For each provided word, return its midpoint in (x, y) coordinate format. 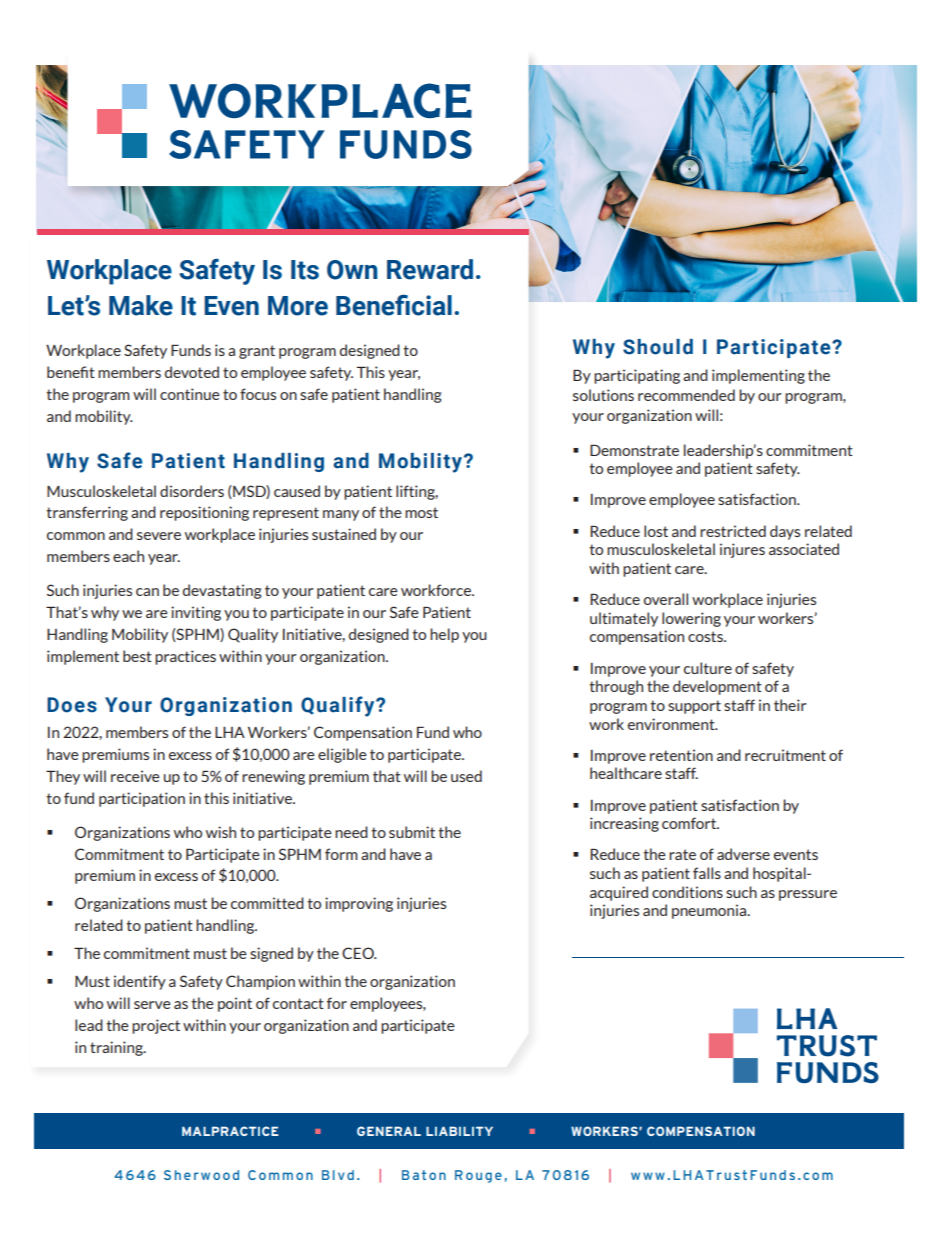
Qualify (339, 706)
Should (658, 347)
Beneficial (394, 305)
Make (141, 305)
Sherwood (201, 1175)
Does (72, 705)
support (694, 707)
